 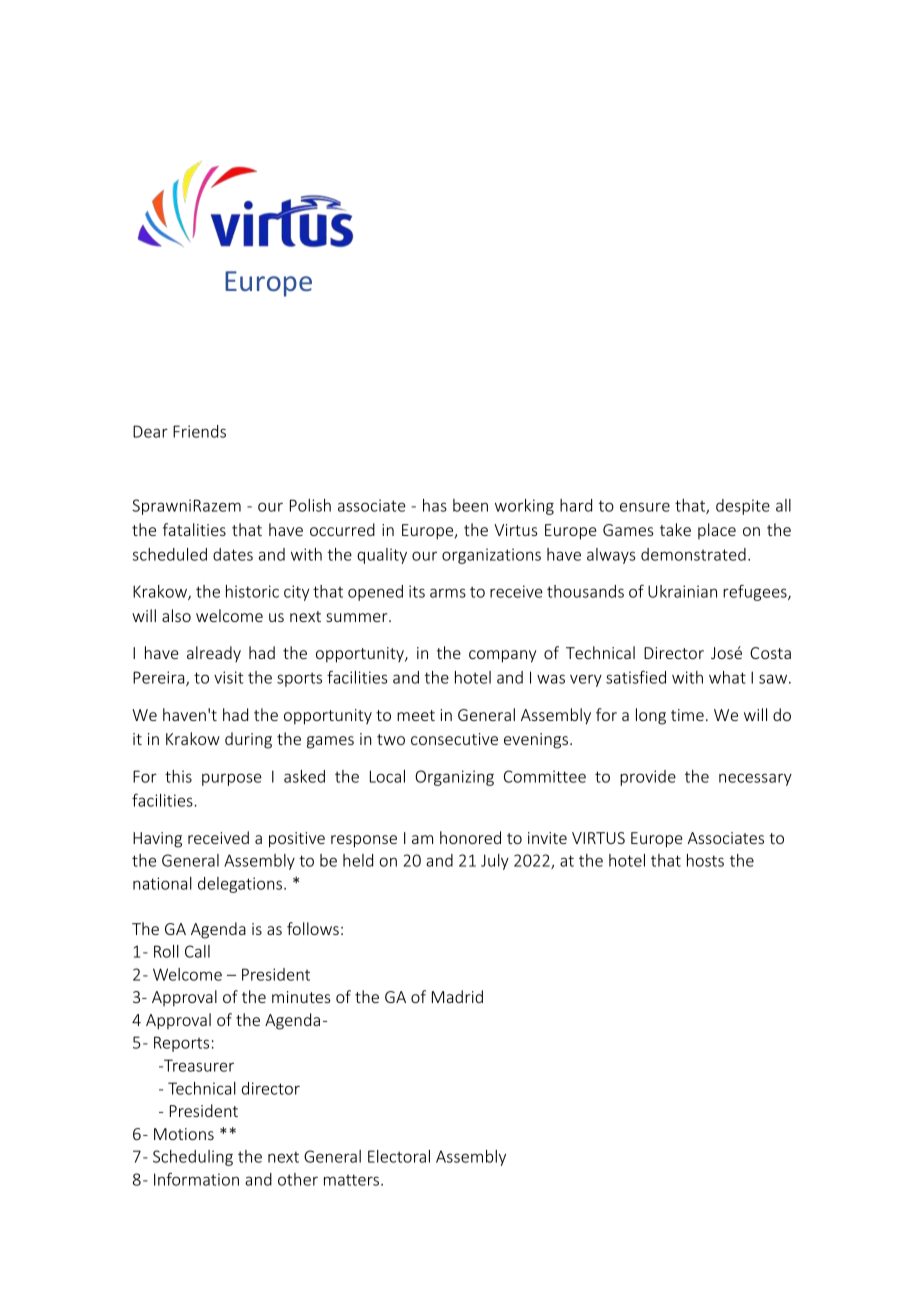 I want to click on company, so click(x=502, y=656).
